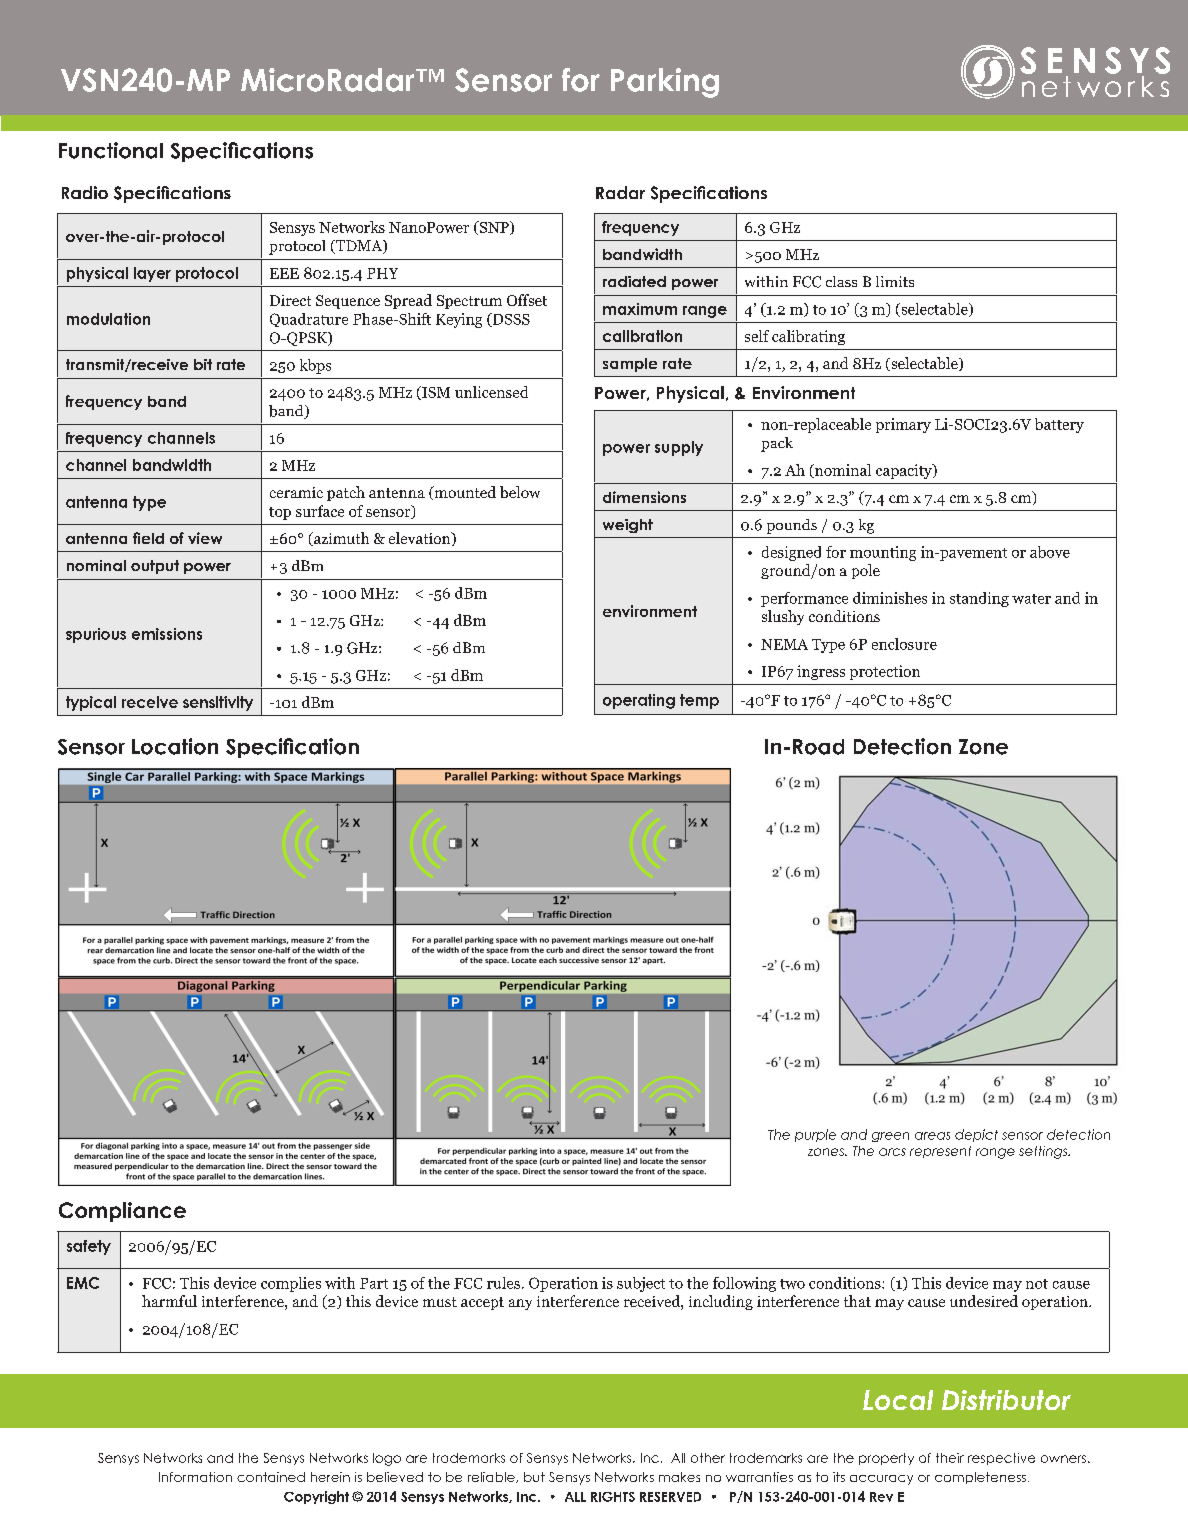 Image resolution: width=1188 pixels, height=1537 pixels. Describe the element at coordinates (122, 1212) in the screenshot. I see `Compliance` at that location.
